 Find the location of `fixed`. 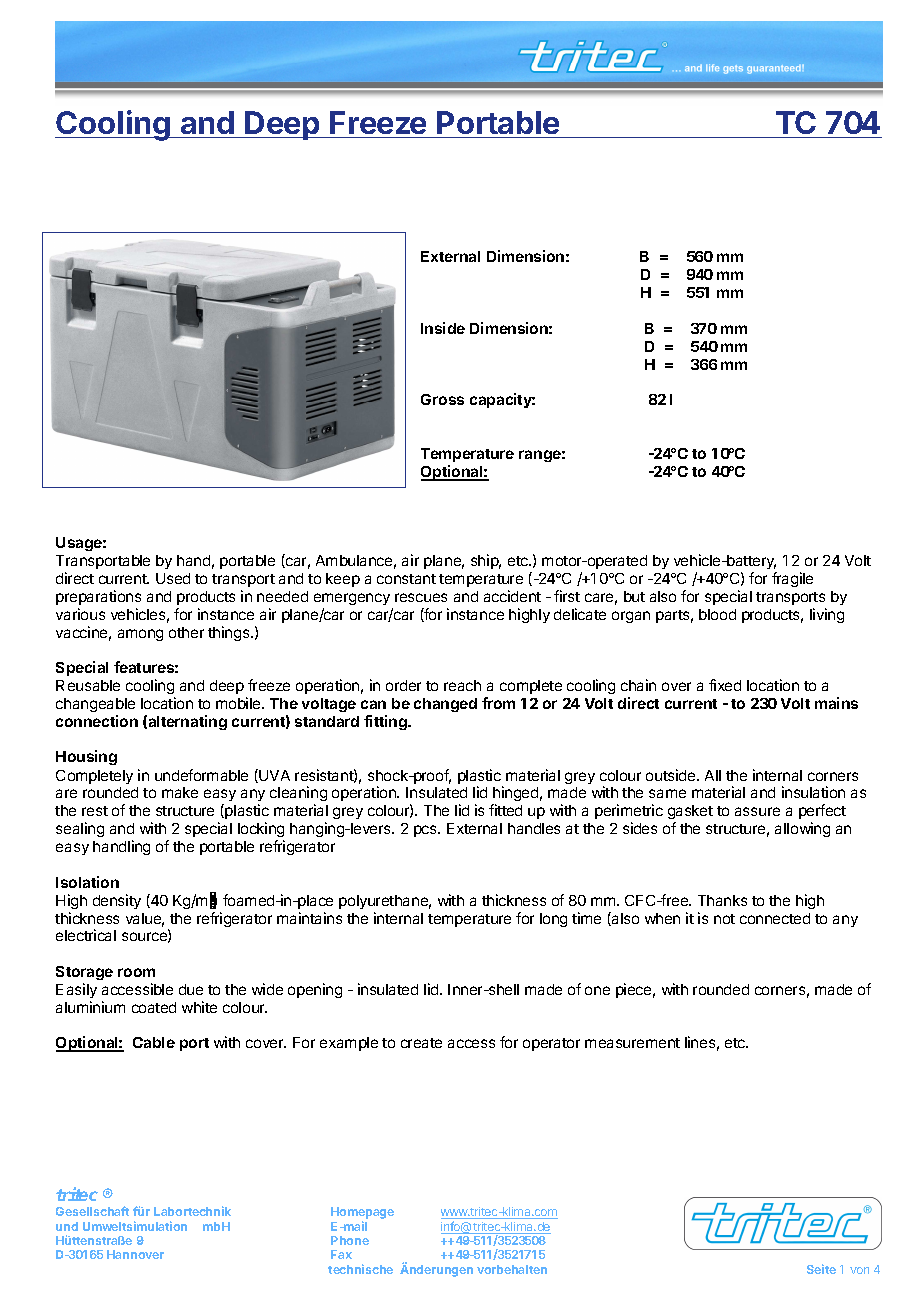

fixed is located at coordinates (725, 685).
